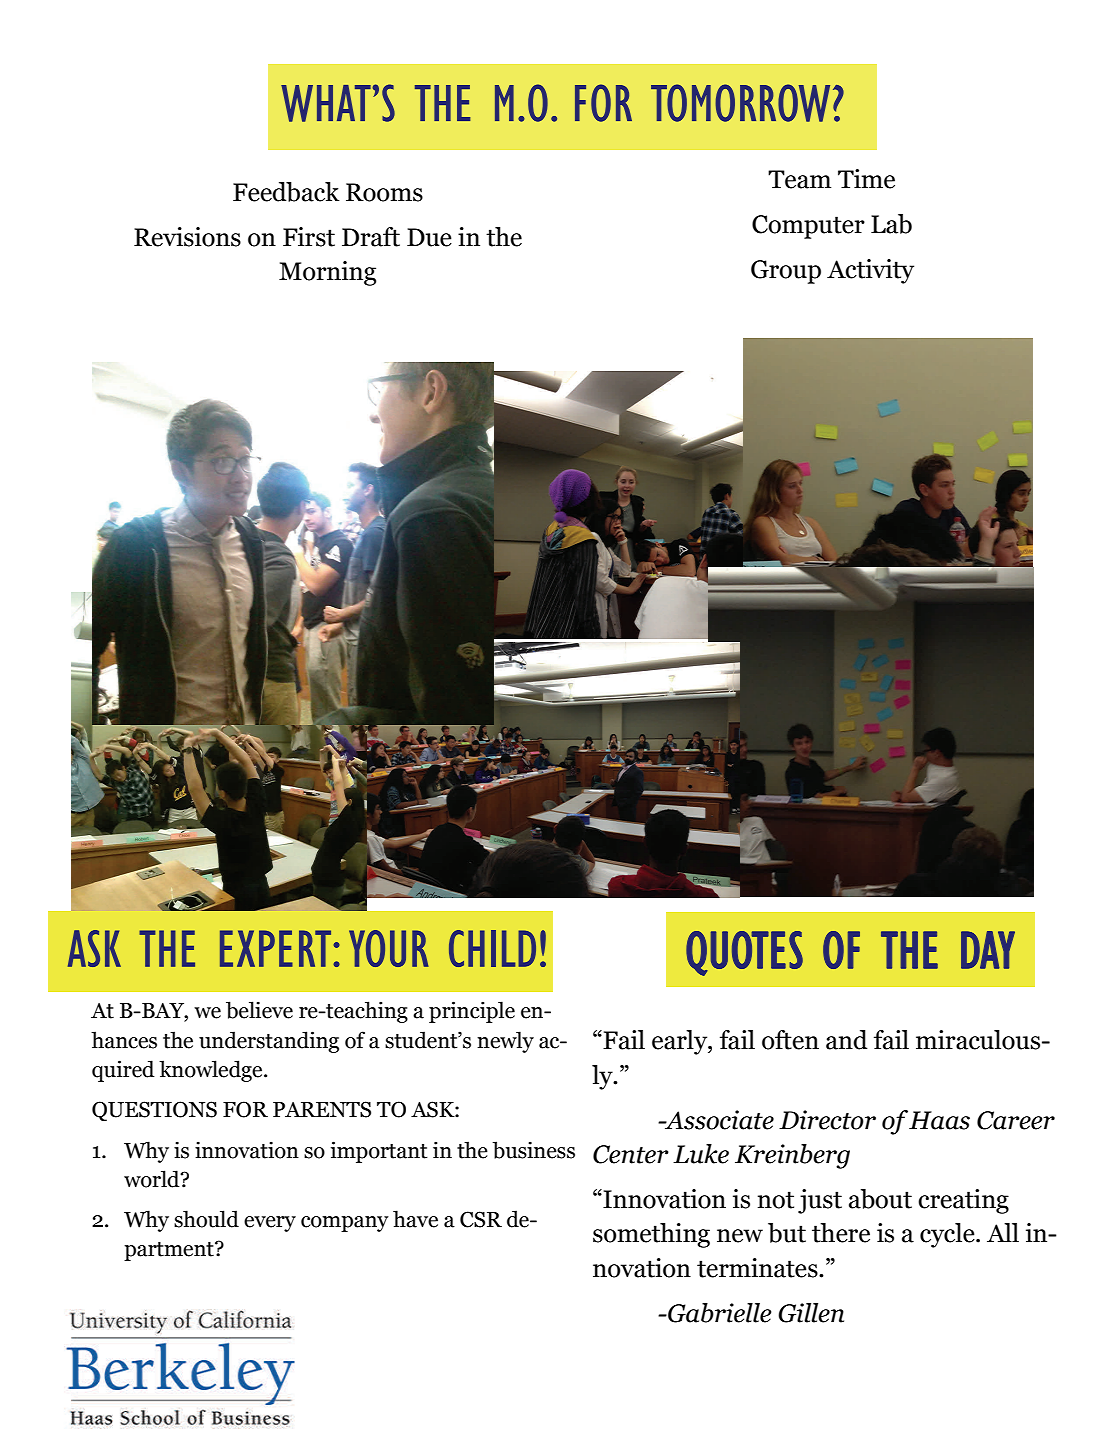  Describe the element at coordinates (277, 948) in the screenshot. I see `EXPERT` at that location.
